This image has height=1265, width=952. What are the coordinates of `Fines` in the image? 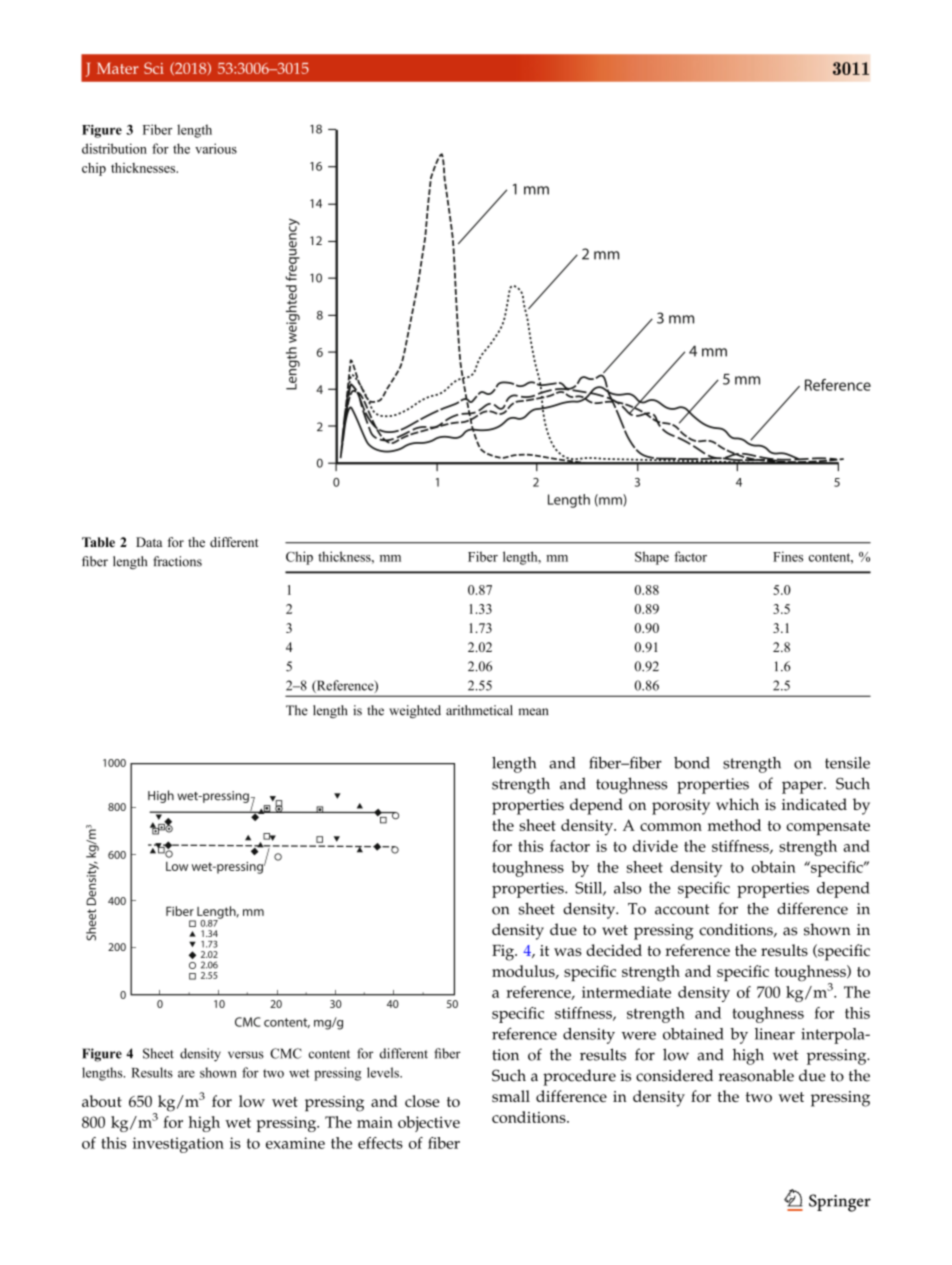 It's located at (788, 556).
